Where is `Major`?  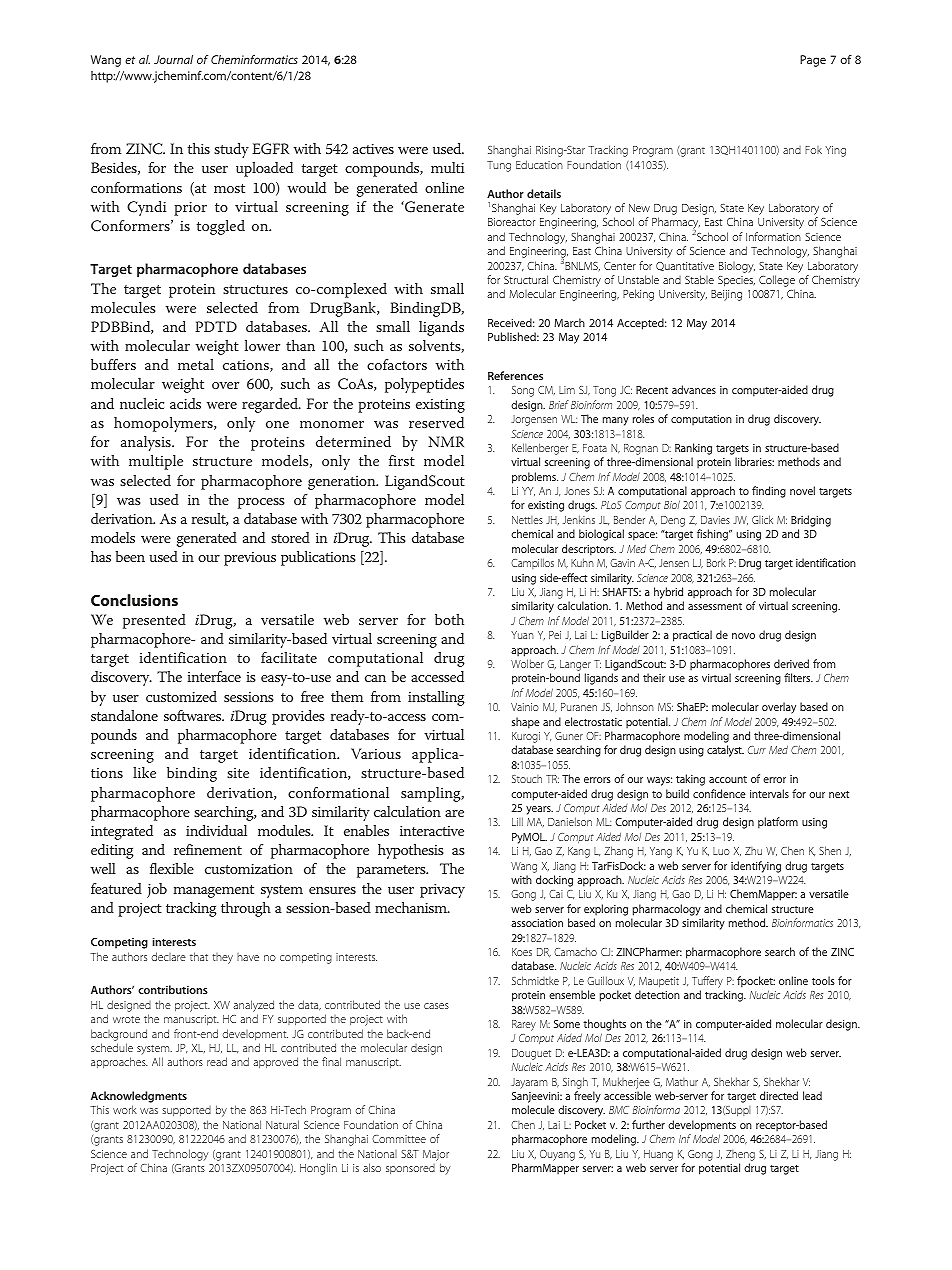 Major is located at coordinates (436, 1155).
